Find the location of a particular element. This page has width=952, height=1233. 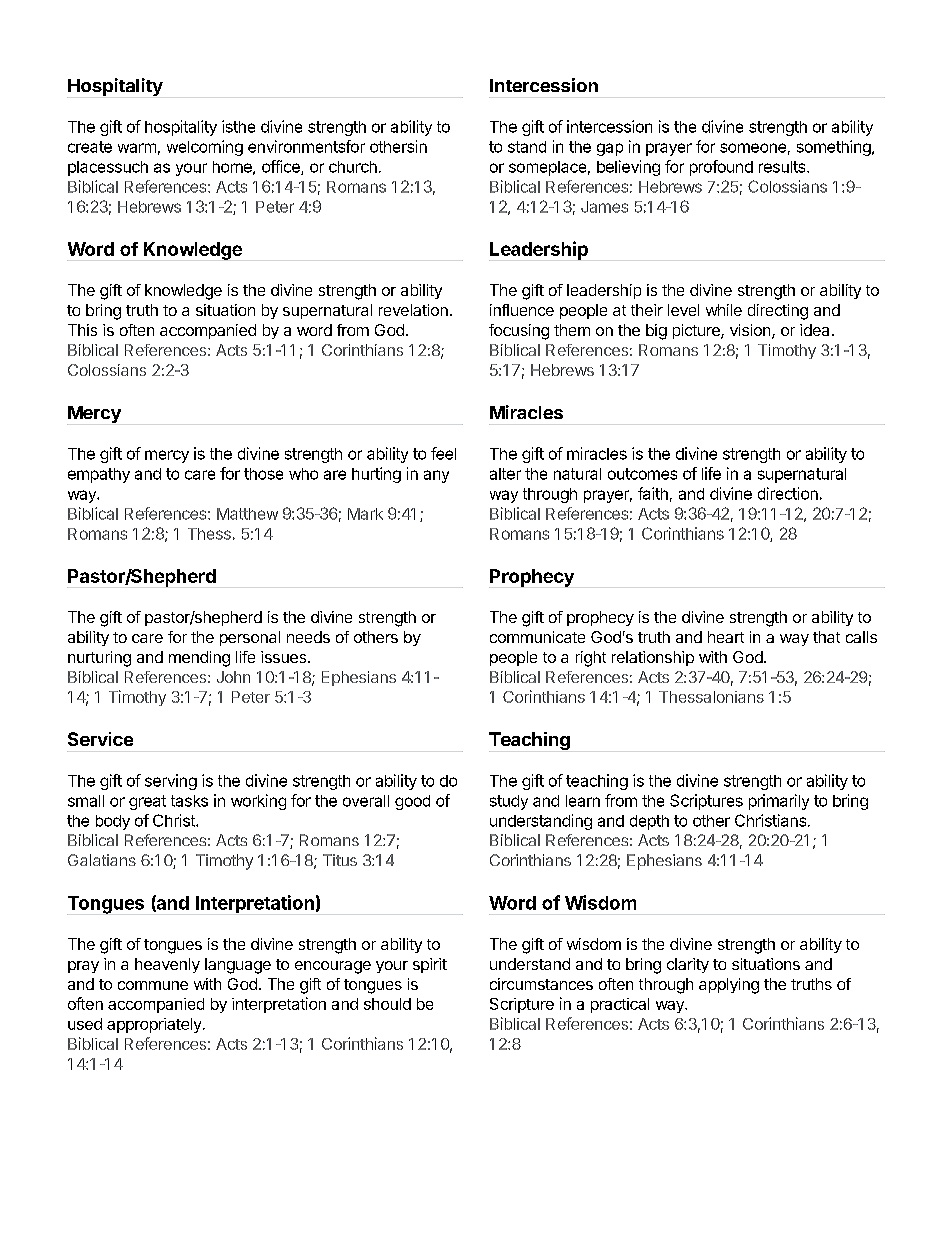

commune is located at coordinates (153, 985).
